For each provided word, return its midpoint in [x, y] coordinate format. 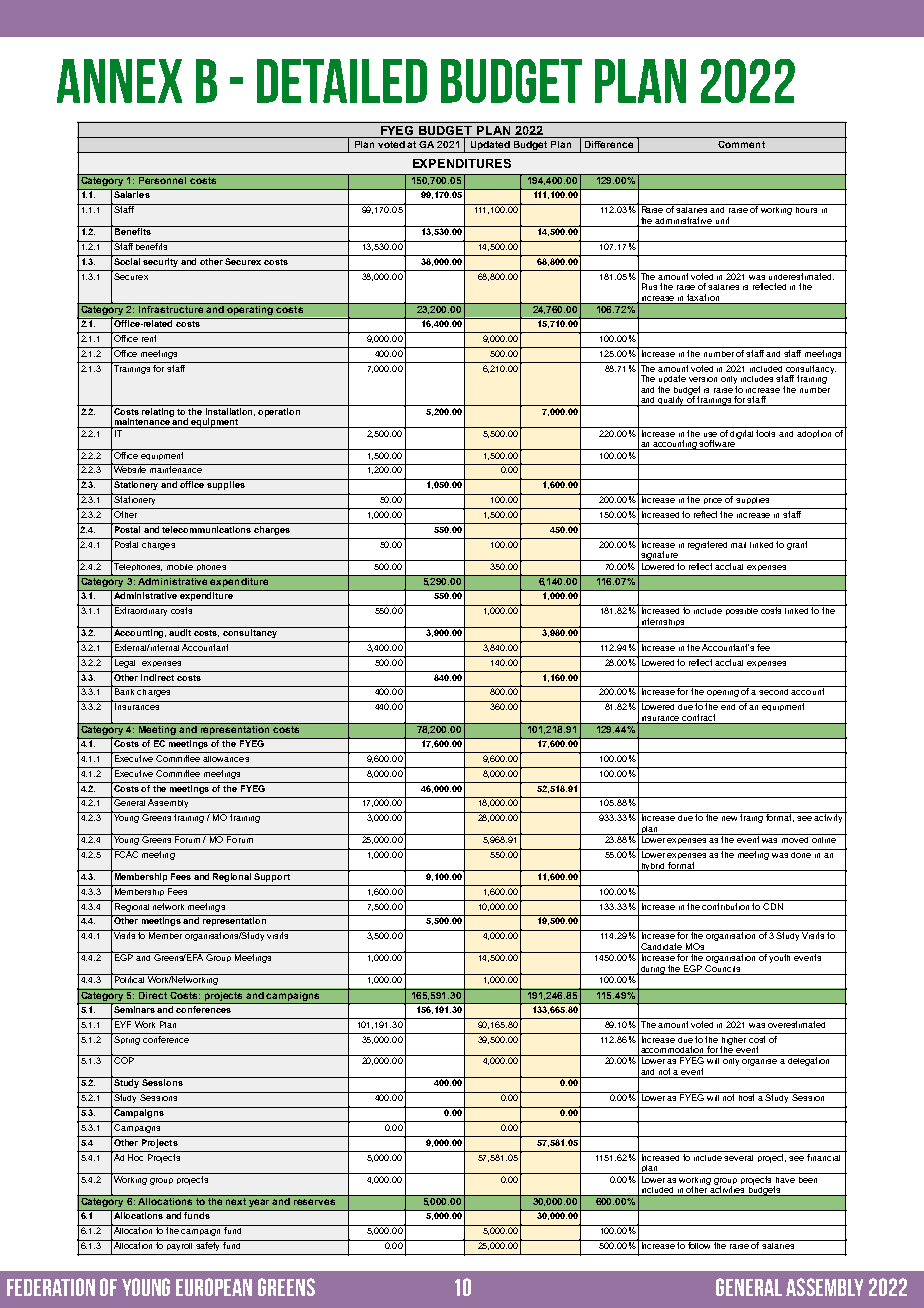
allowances [226, 759]
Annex [119, 81]
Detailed [342, 81]
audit [181, 631]
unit [722, 220]
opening [723, 691]
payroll [180, 1245]
